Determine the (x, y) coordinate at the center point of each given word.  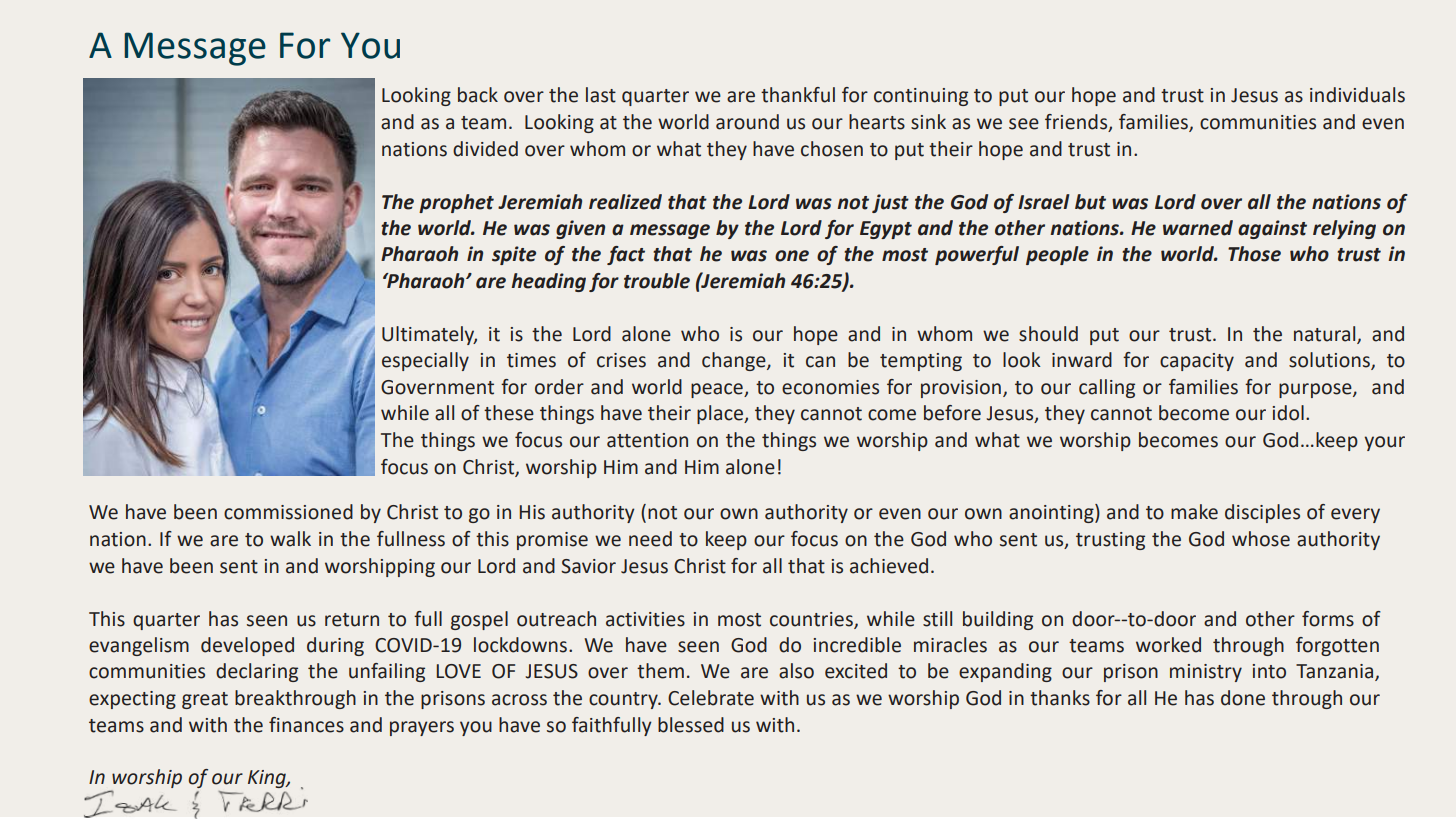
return (352, 620)
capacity (1197, 362)
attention (647, 440)
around (747, 122)
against (1272, 229)
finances (306, 725)
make (1194, 512)
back (478, 95)
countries (812, 620)
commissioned (288, 512)
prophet (456, 203)
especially (425, 361)
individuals (1357, 95)
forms (1328, 619)
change (735, 361)
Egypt (886, 230)
